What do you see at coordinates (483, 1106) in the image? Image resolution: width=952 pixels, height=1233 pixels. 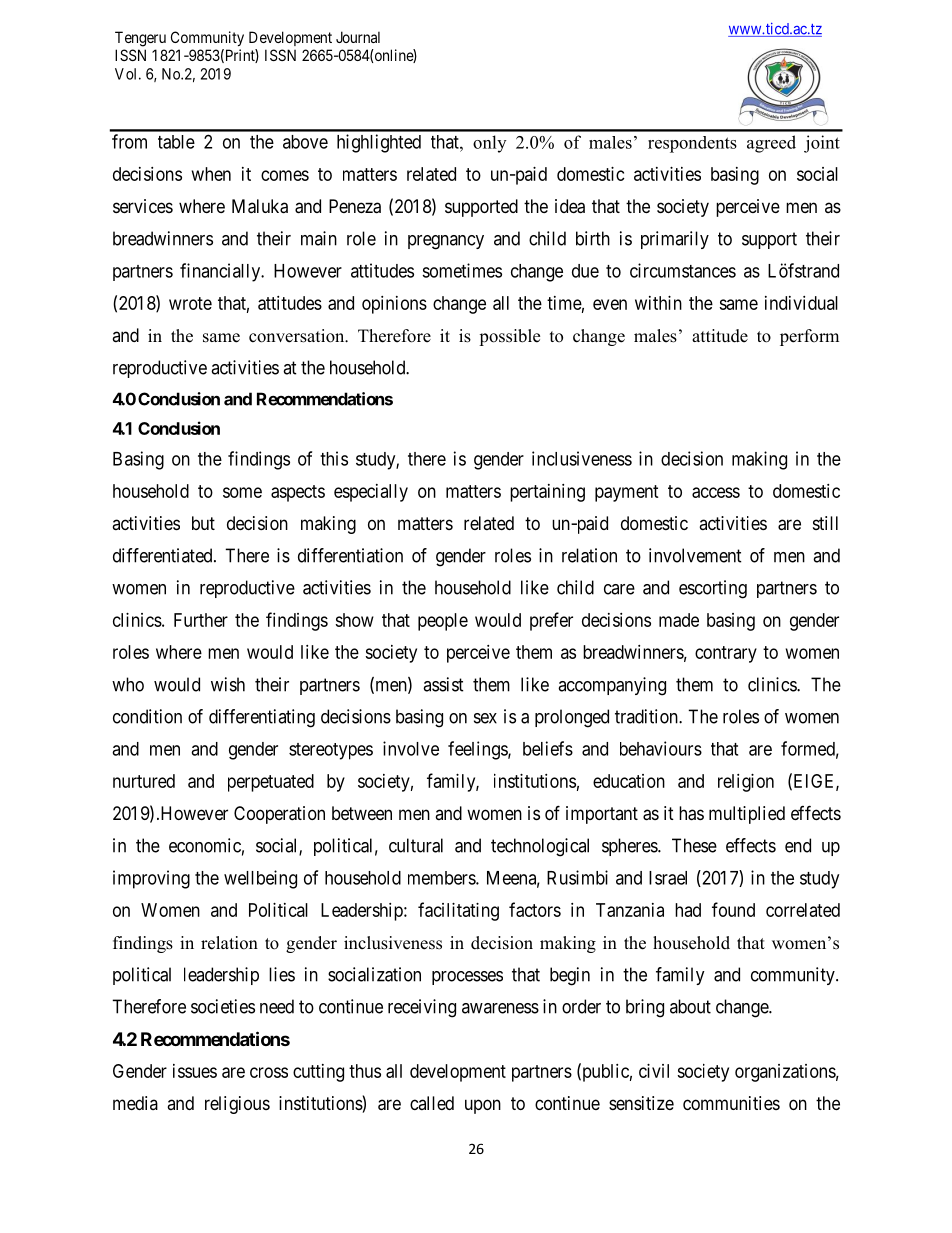 I see `upon` at bounding box center [483, 1106].
